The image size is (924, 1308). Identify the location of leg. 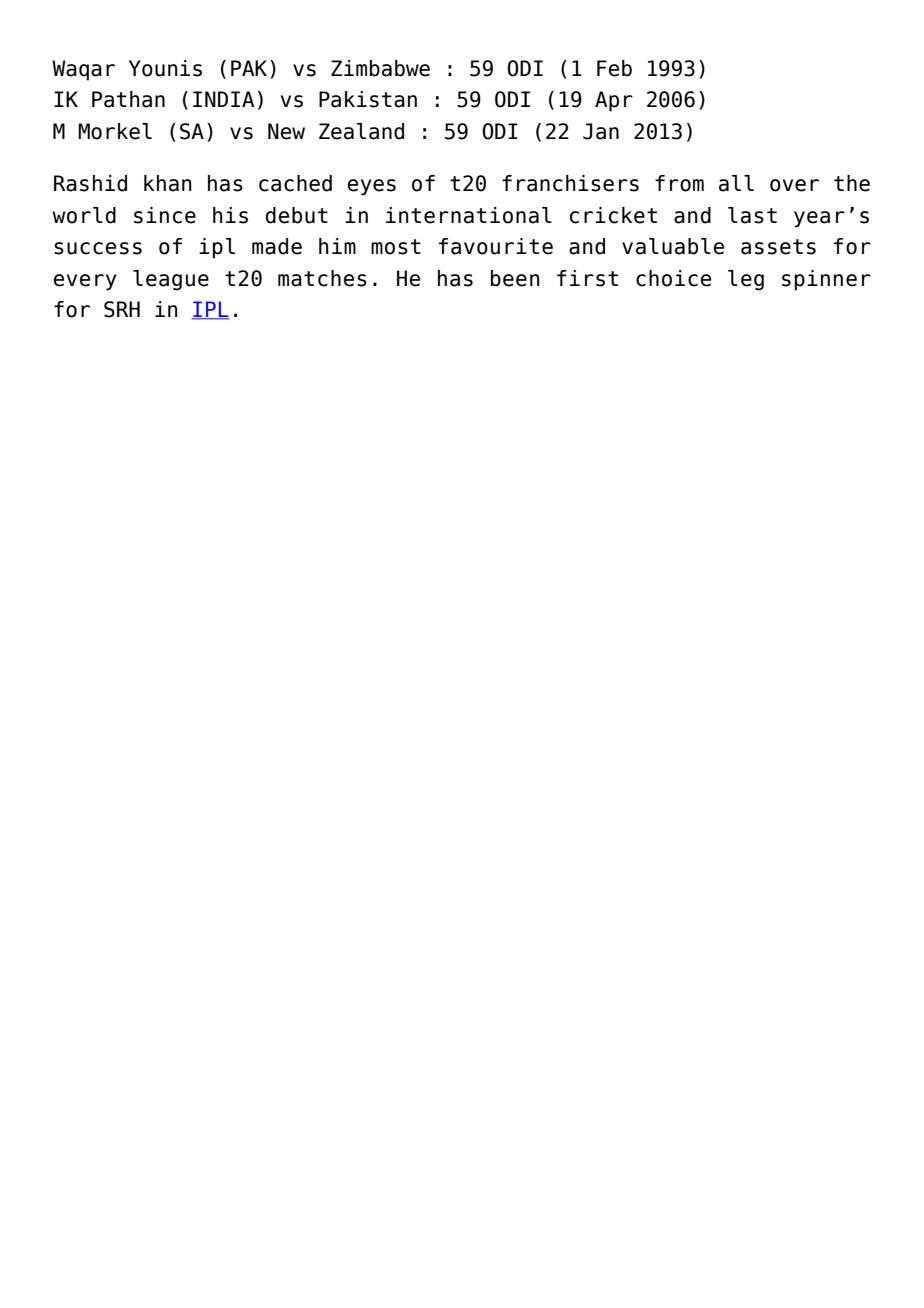
(746, 280).
